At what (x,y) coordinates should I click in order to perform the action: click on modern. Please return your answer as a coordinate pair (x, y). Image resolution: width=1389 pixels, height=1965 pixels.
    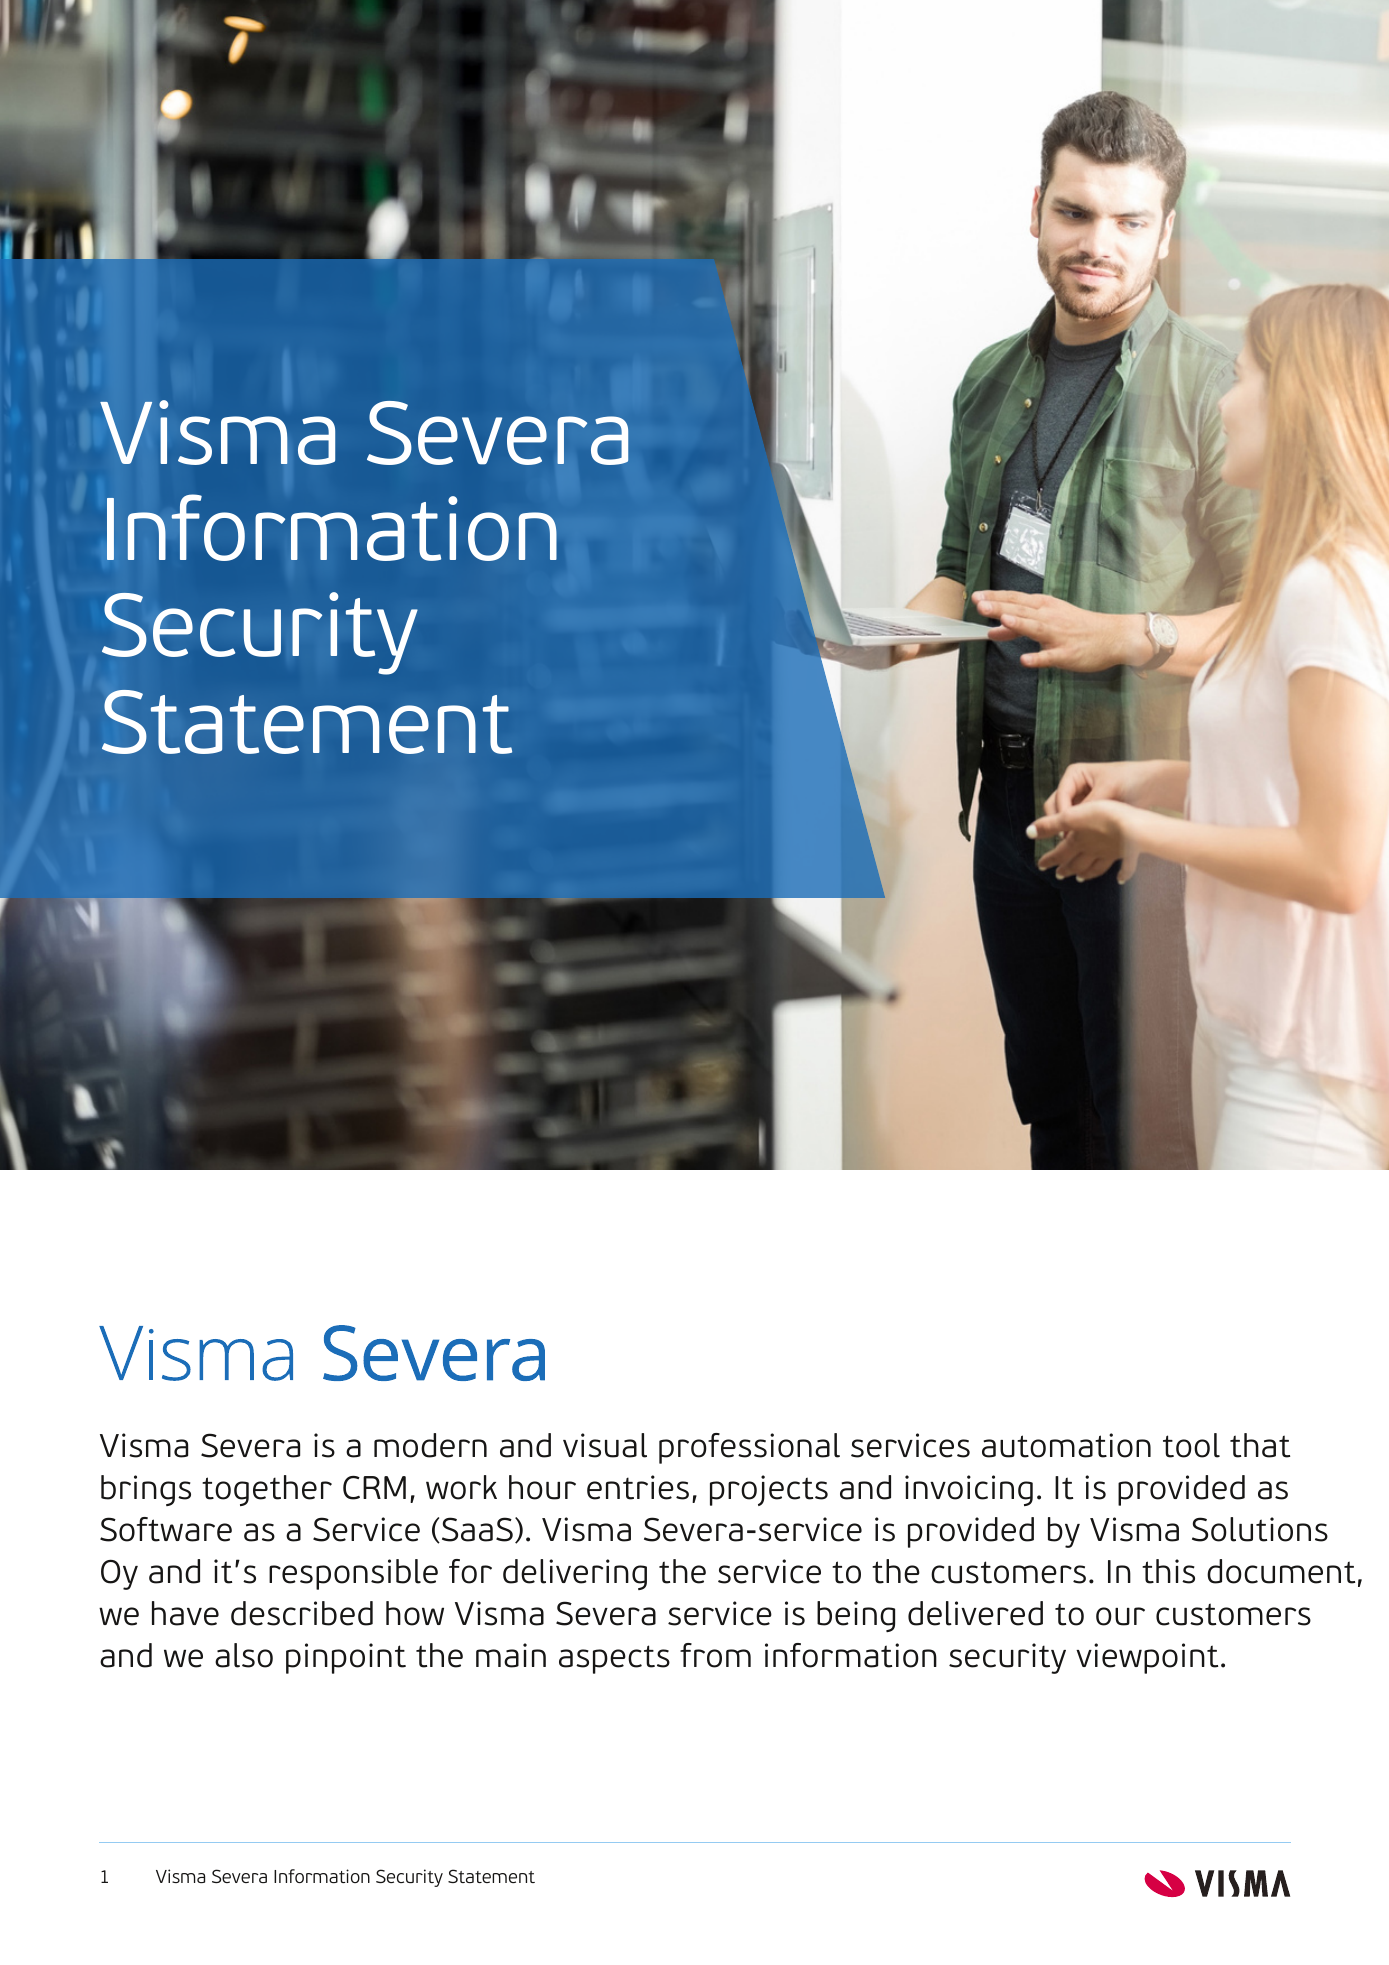
    Looking at the image, I should click on (430, 1445).
